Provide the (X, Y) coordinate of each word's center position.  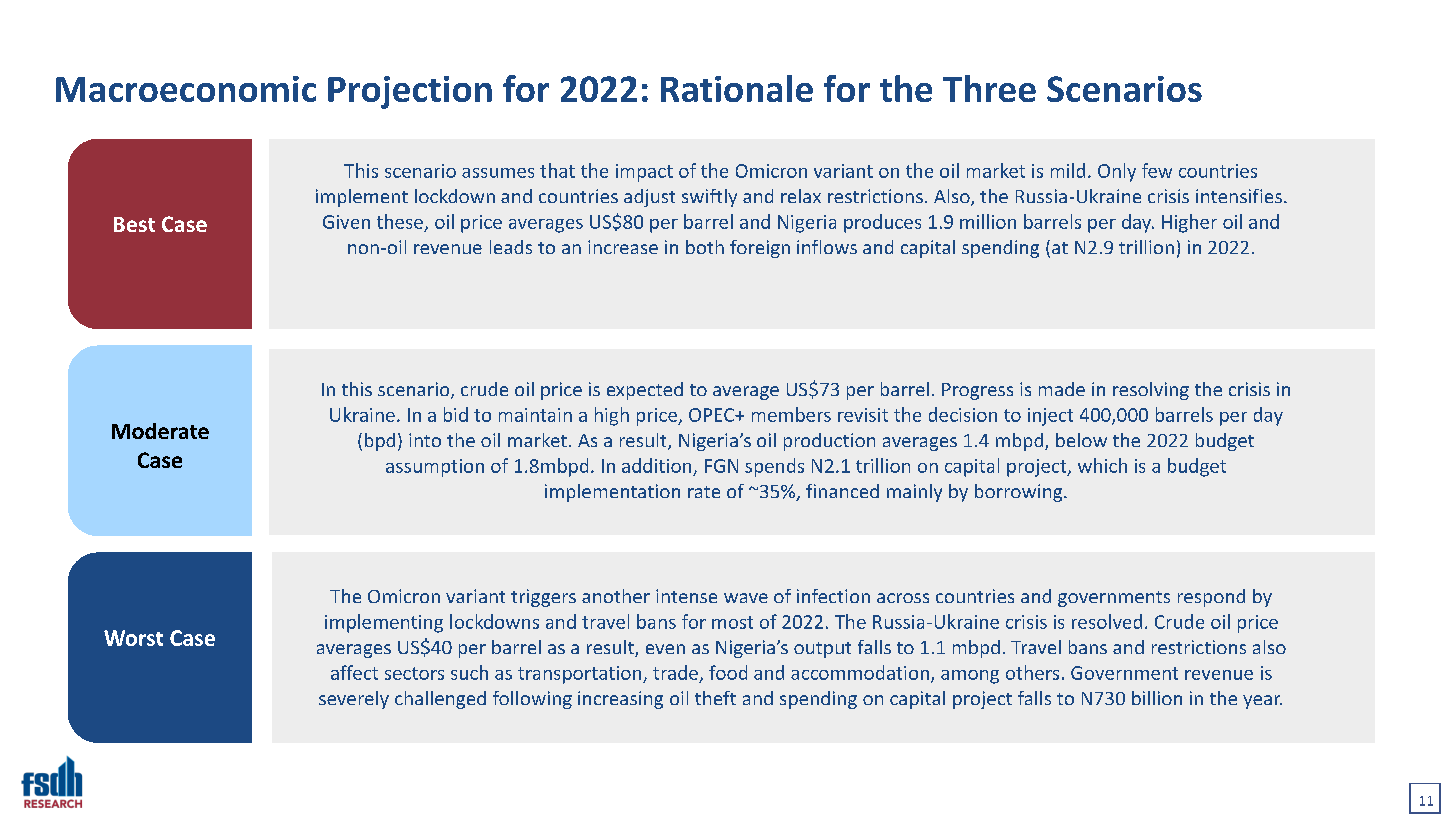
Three (989, 88)
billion (1157, 698)
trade (675, 672)
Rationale (737, 88)
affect (354, 672)
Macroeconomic (186, 89)
